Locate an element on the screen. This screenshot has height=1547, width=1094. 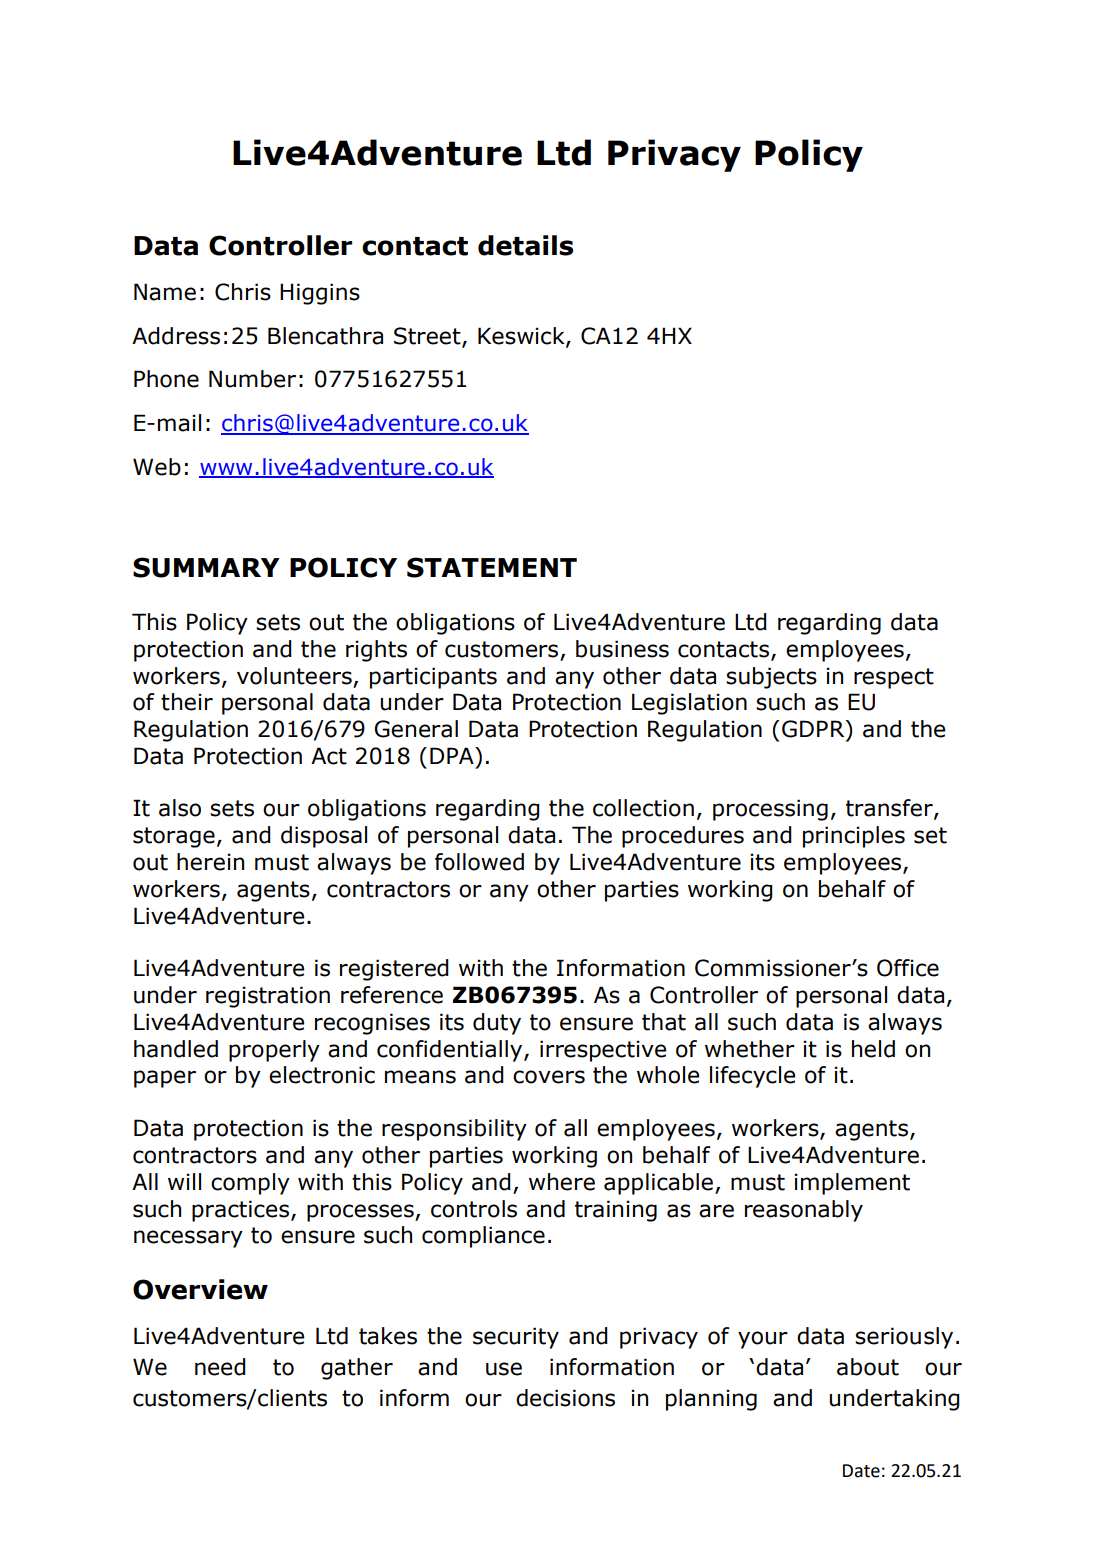
Keswick is located at coordinates (522, 336).
